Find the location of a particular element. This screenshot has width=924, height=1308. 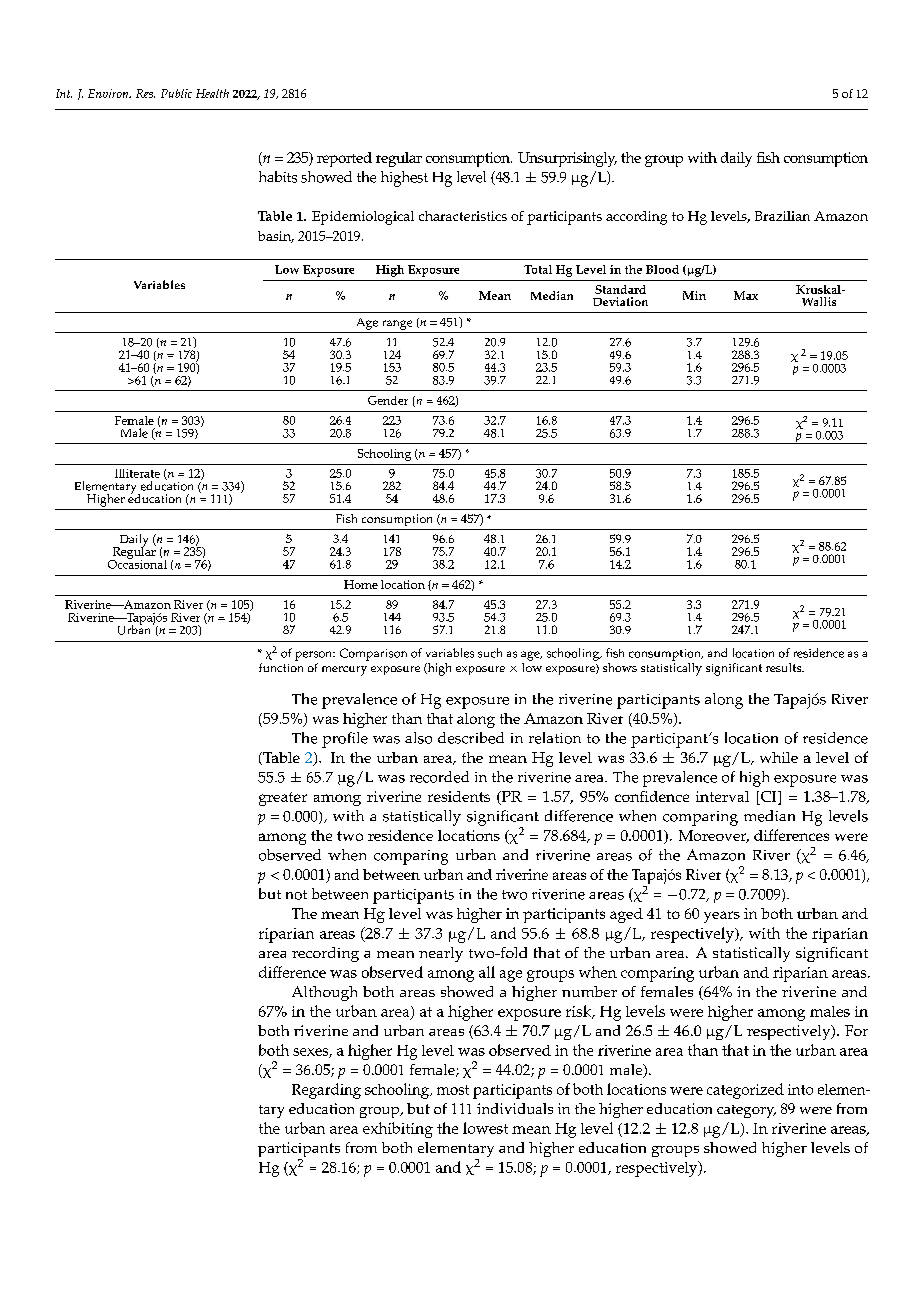

Regarding is located at coordinates (326, 1091).
